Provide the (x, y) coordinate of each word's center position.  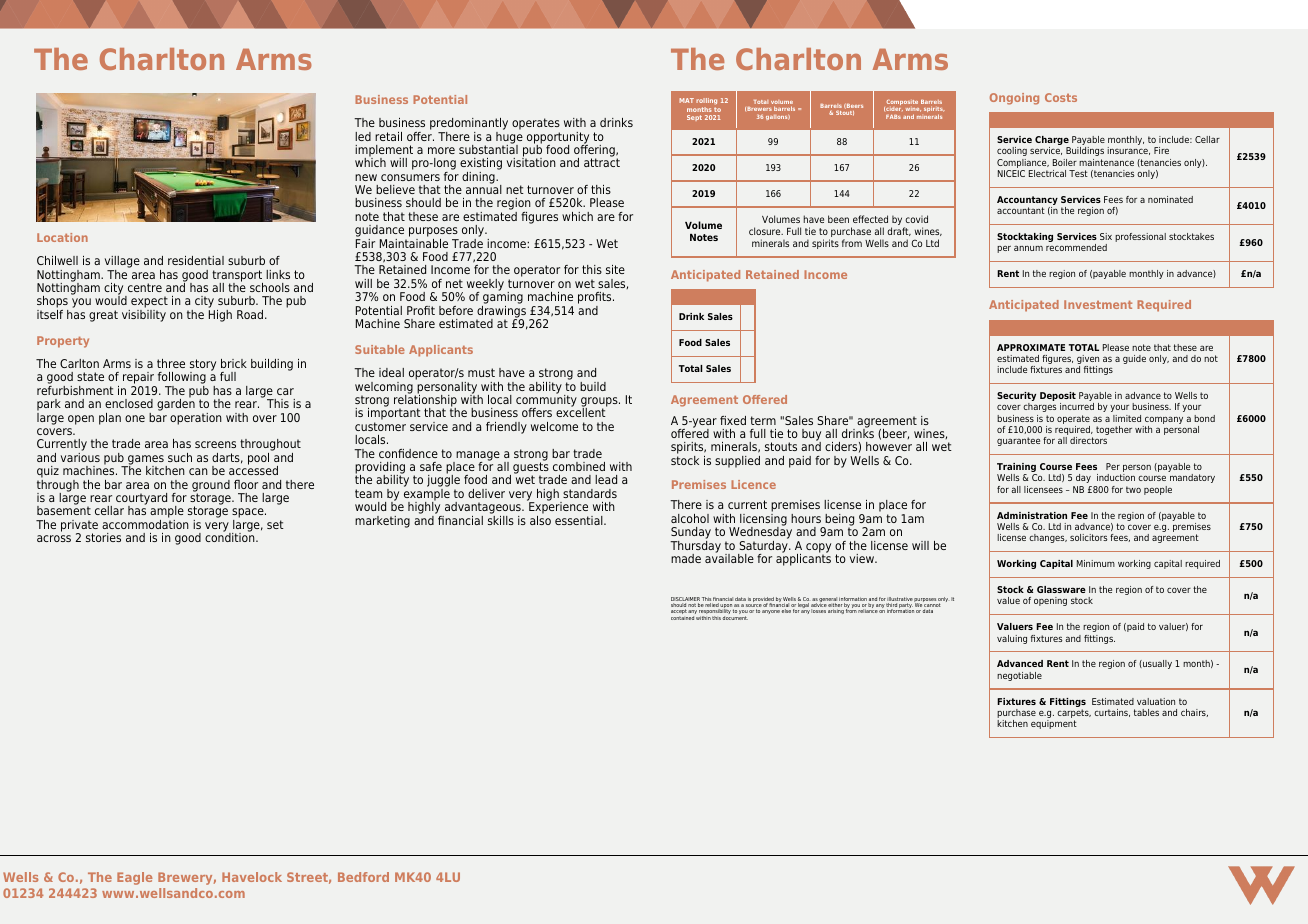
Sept (694, 118)
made (686, 558)
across (54, 538)
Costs (1061, 97)
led (363, 136)
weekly (485, 286)
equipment (1054, 724)
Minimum (1096, 563)
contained (682, 618)
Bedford (363, 877)
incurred (1077, 406)
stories (103, 537)
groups (600, 403)
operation (196, 419)
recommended (1076, 247)
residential (196, 260)
